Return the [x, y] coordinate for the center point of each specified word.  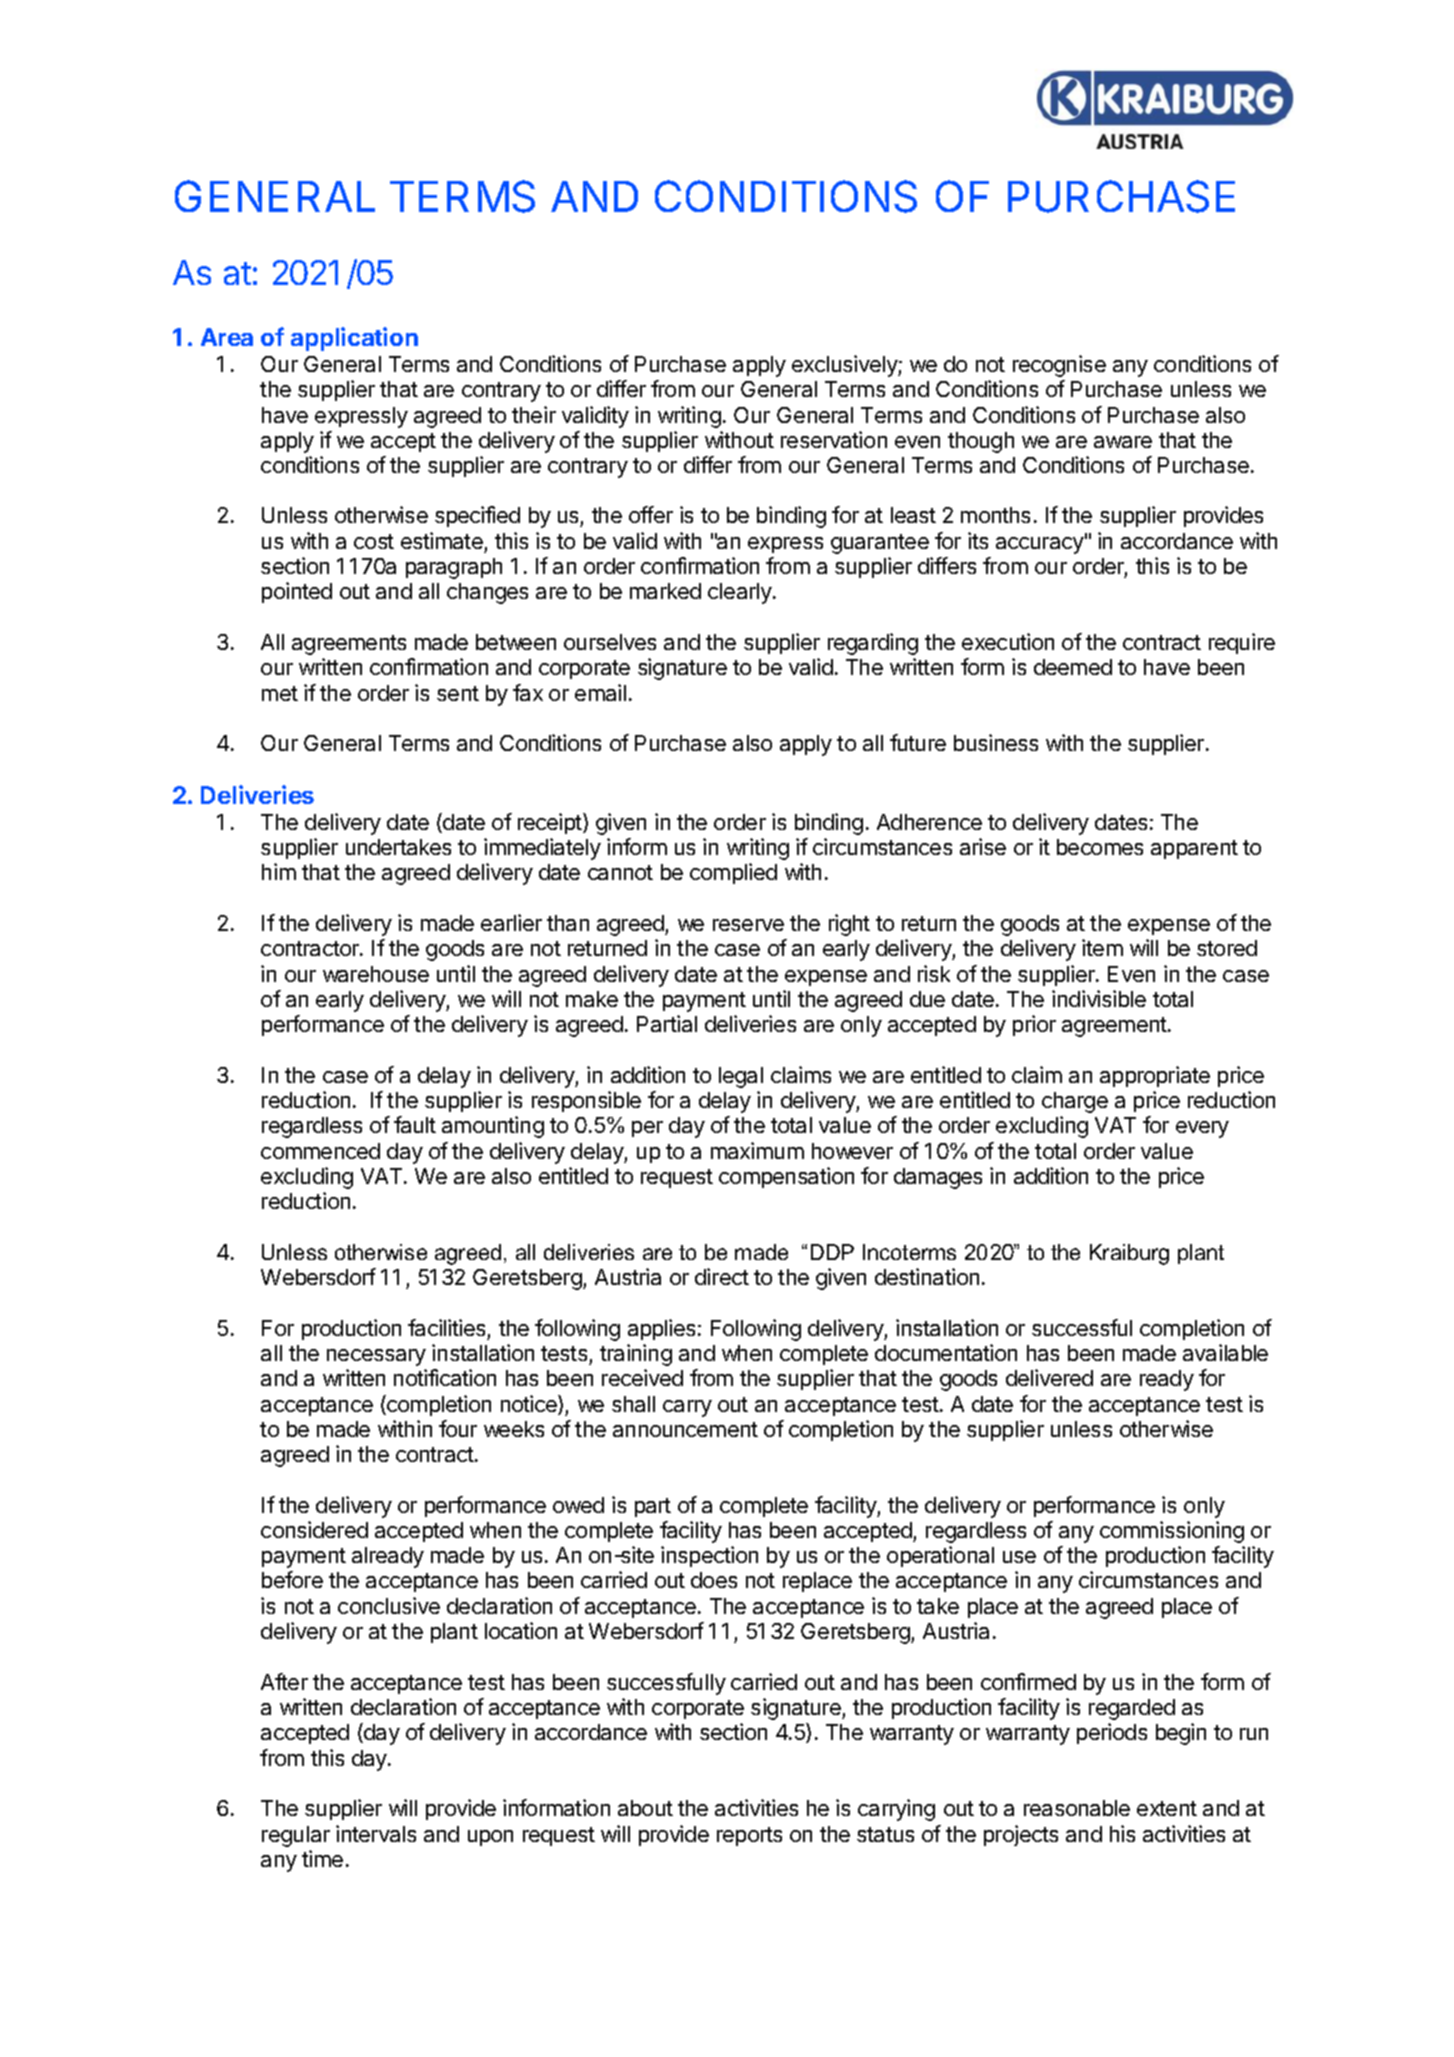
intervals [376, 1833]
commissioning [1172, 1532]
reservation [834, 439]
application [354, 339]
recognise [1059, 366]
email [600, 692]
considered [314, 1529]
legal [741, 1077]
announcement [685, 1429]
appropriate [1155, 1076]
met [280, 693]
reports [749, 1836]
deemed [1073, 667]
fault [415, 1124]
